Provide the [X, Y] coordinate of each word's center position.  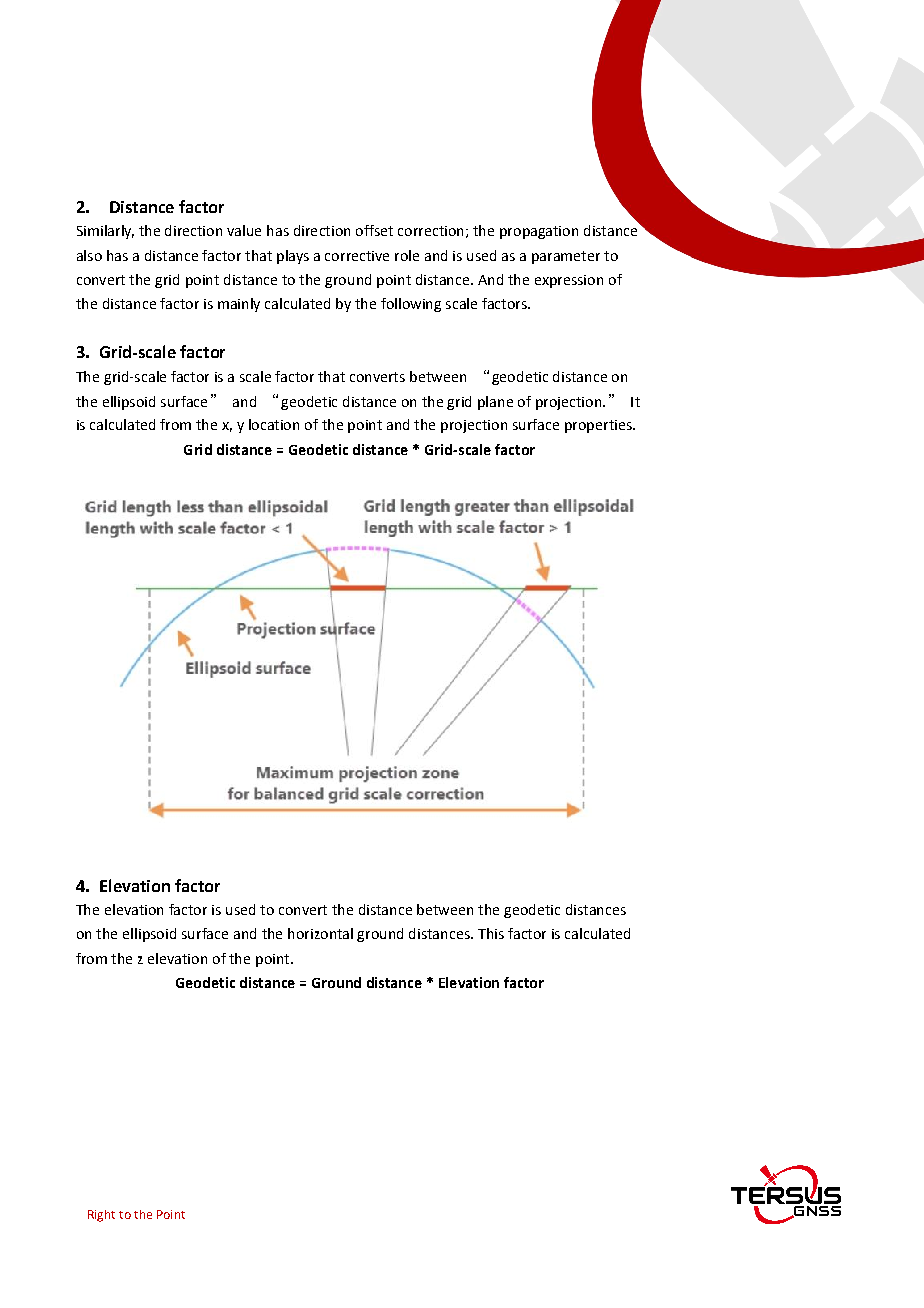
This [491, 933]
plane [495, 403]
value [244, 230]
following [411, 305]
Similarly [105, 232]
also [89, 255]
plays [293, 257]
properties [599, 426]
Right [101, 1216]
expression [569, 281]
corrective [357, 256]
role [407, 255]
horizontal [320, 933]
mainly [239, 305]
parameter [566, 257]
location [274, 424]
